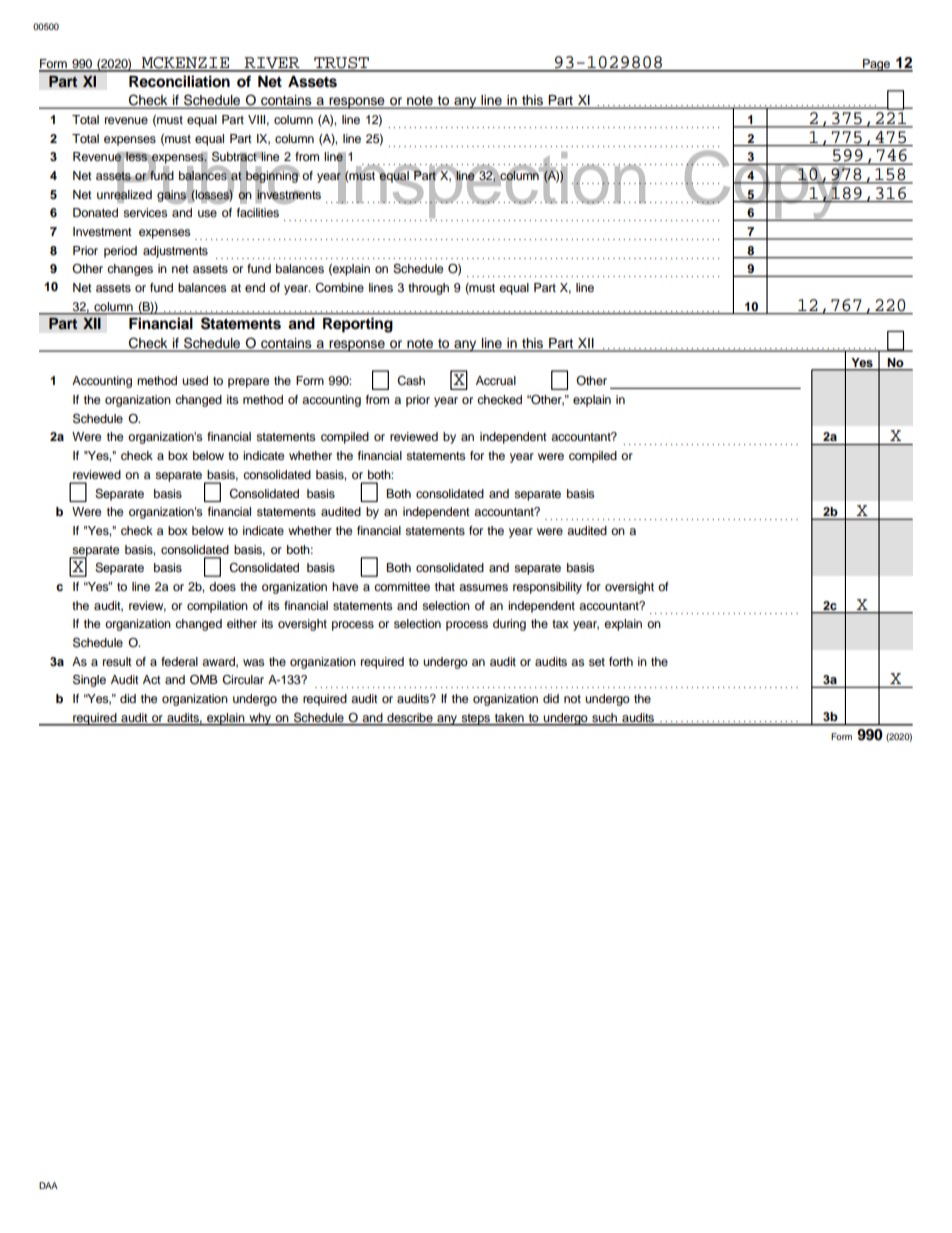 This screenshot has height=1233, width=952. I want to click on result, so click(117, 661).
